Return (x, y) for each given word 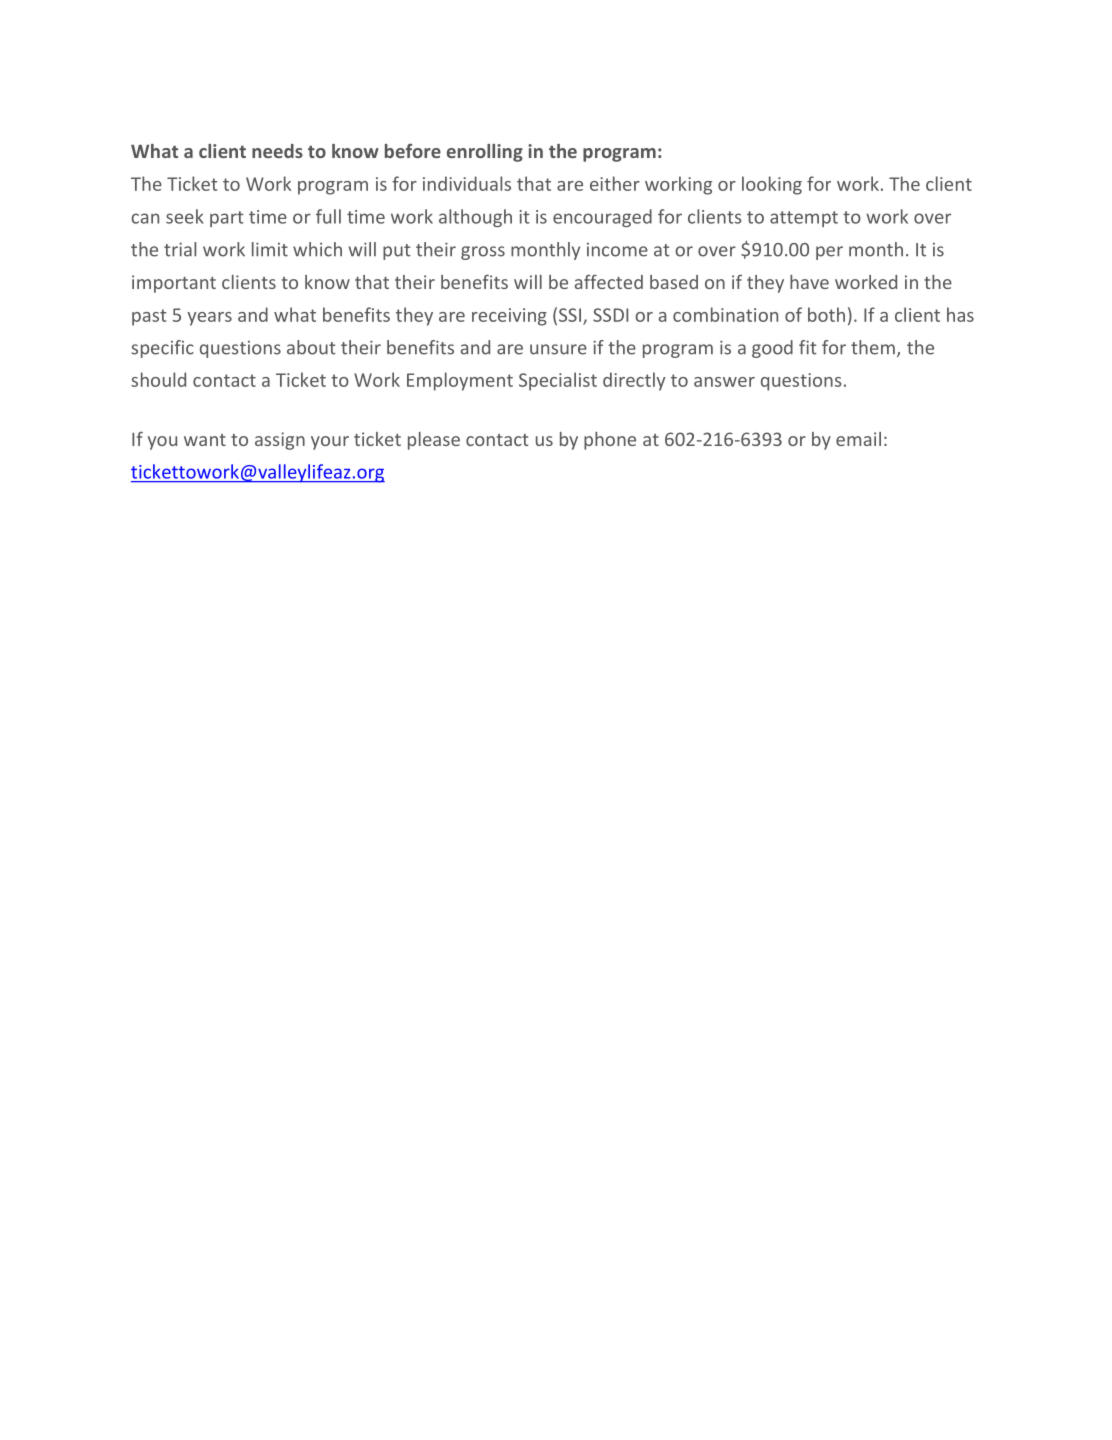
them (873, 347)
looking (772, 185)
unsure (558, 349)
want (205, 440)
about (311, 347)
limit (270, 249)
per (829, 253)
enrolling (485, 153)
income (617, 250)
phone (610, 441)
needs (277, 151)
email (858, 439)
